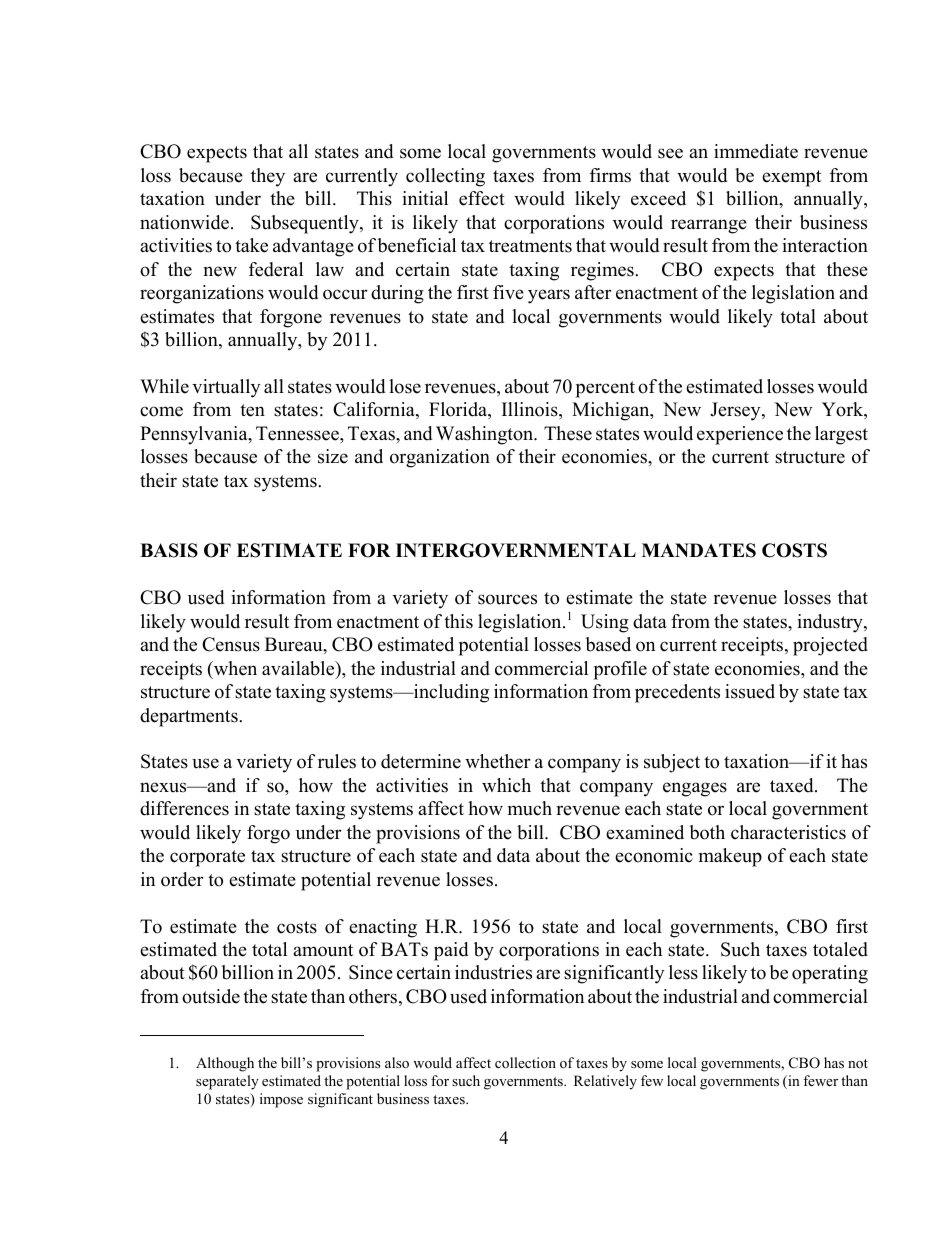 The image size is (952, 1233). What do you see at coordinates (820, 1080) in the screenshot?
I see `fewer` at bounding box center [820, 1080].
